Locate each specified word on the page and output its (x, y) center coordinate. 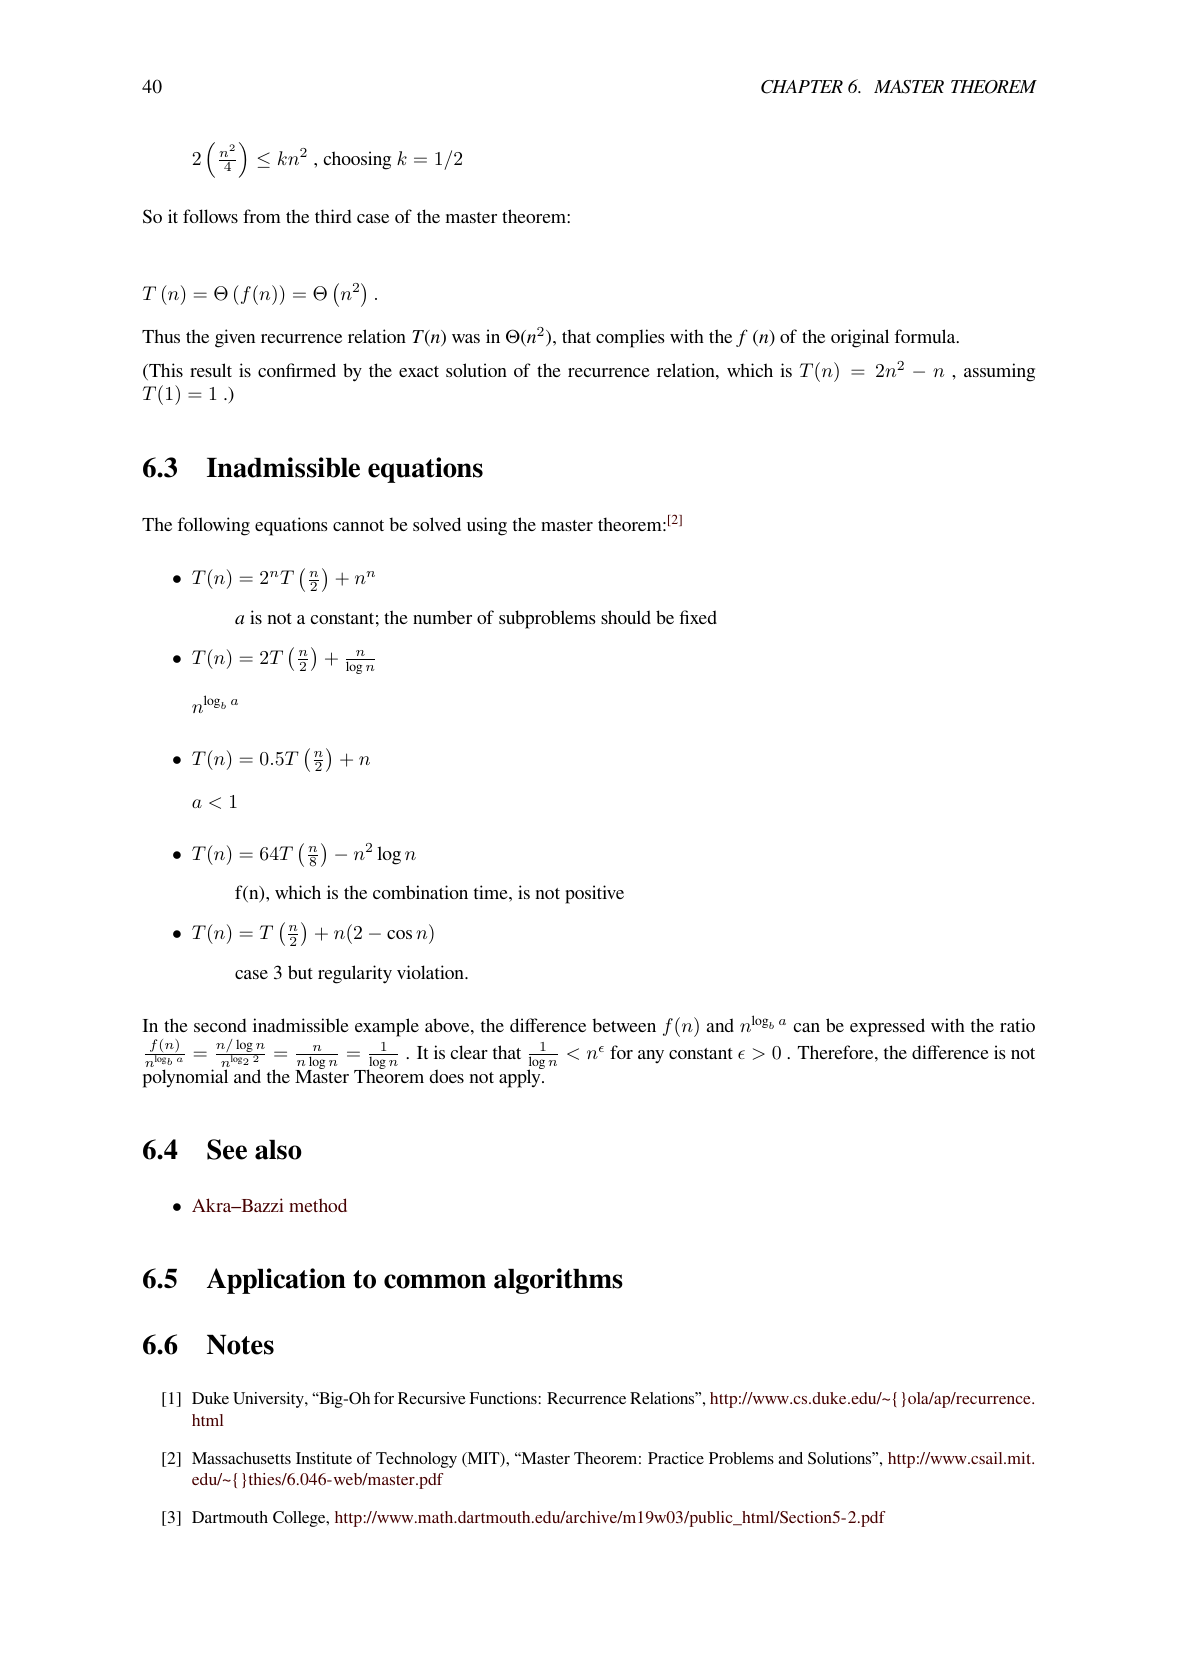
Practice (676, 1458)
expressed (887, 1027)
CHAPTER (802, 87)
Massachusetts (241, 1458)
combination (420, 892)
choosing (357, 160)
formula (926, 336)
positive (594, 894)
